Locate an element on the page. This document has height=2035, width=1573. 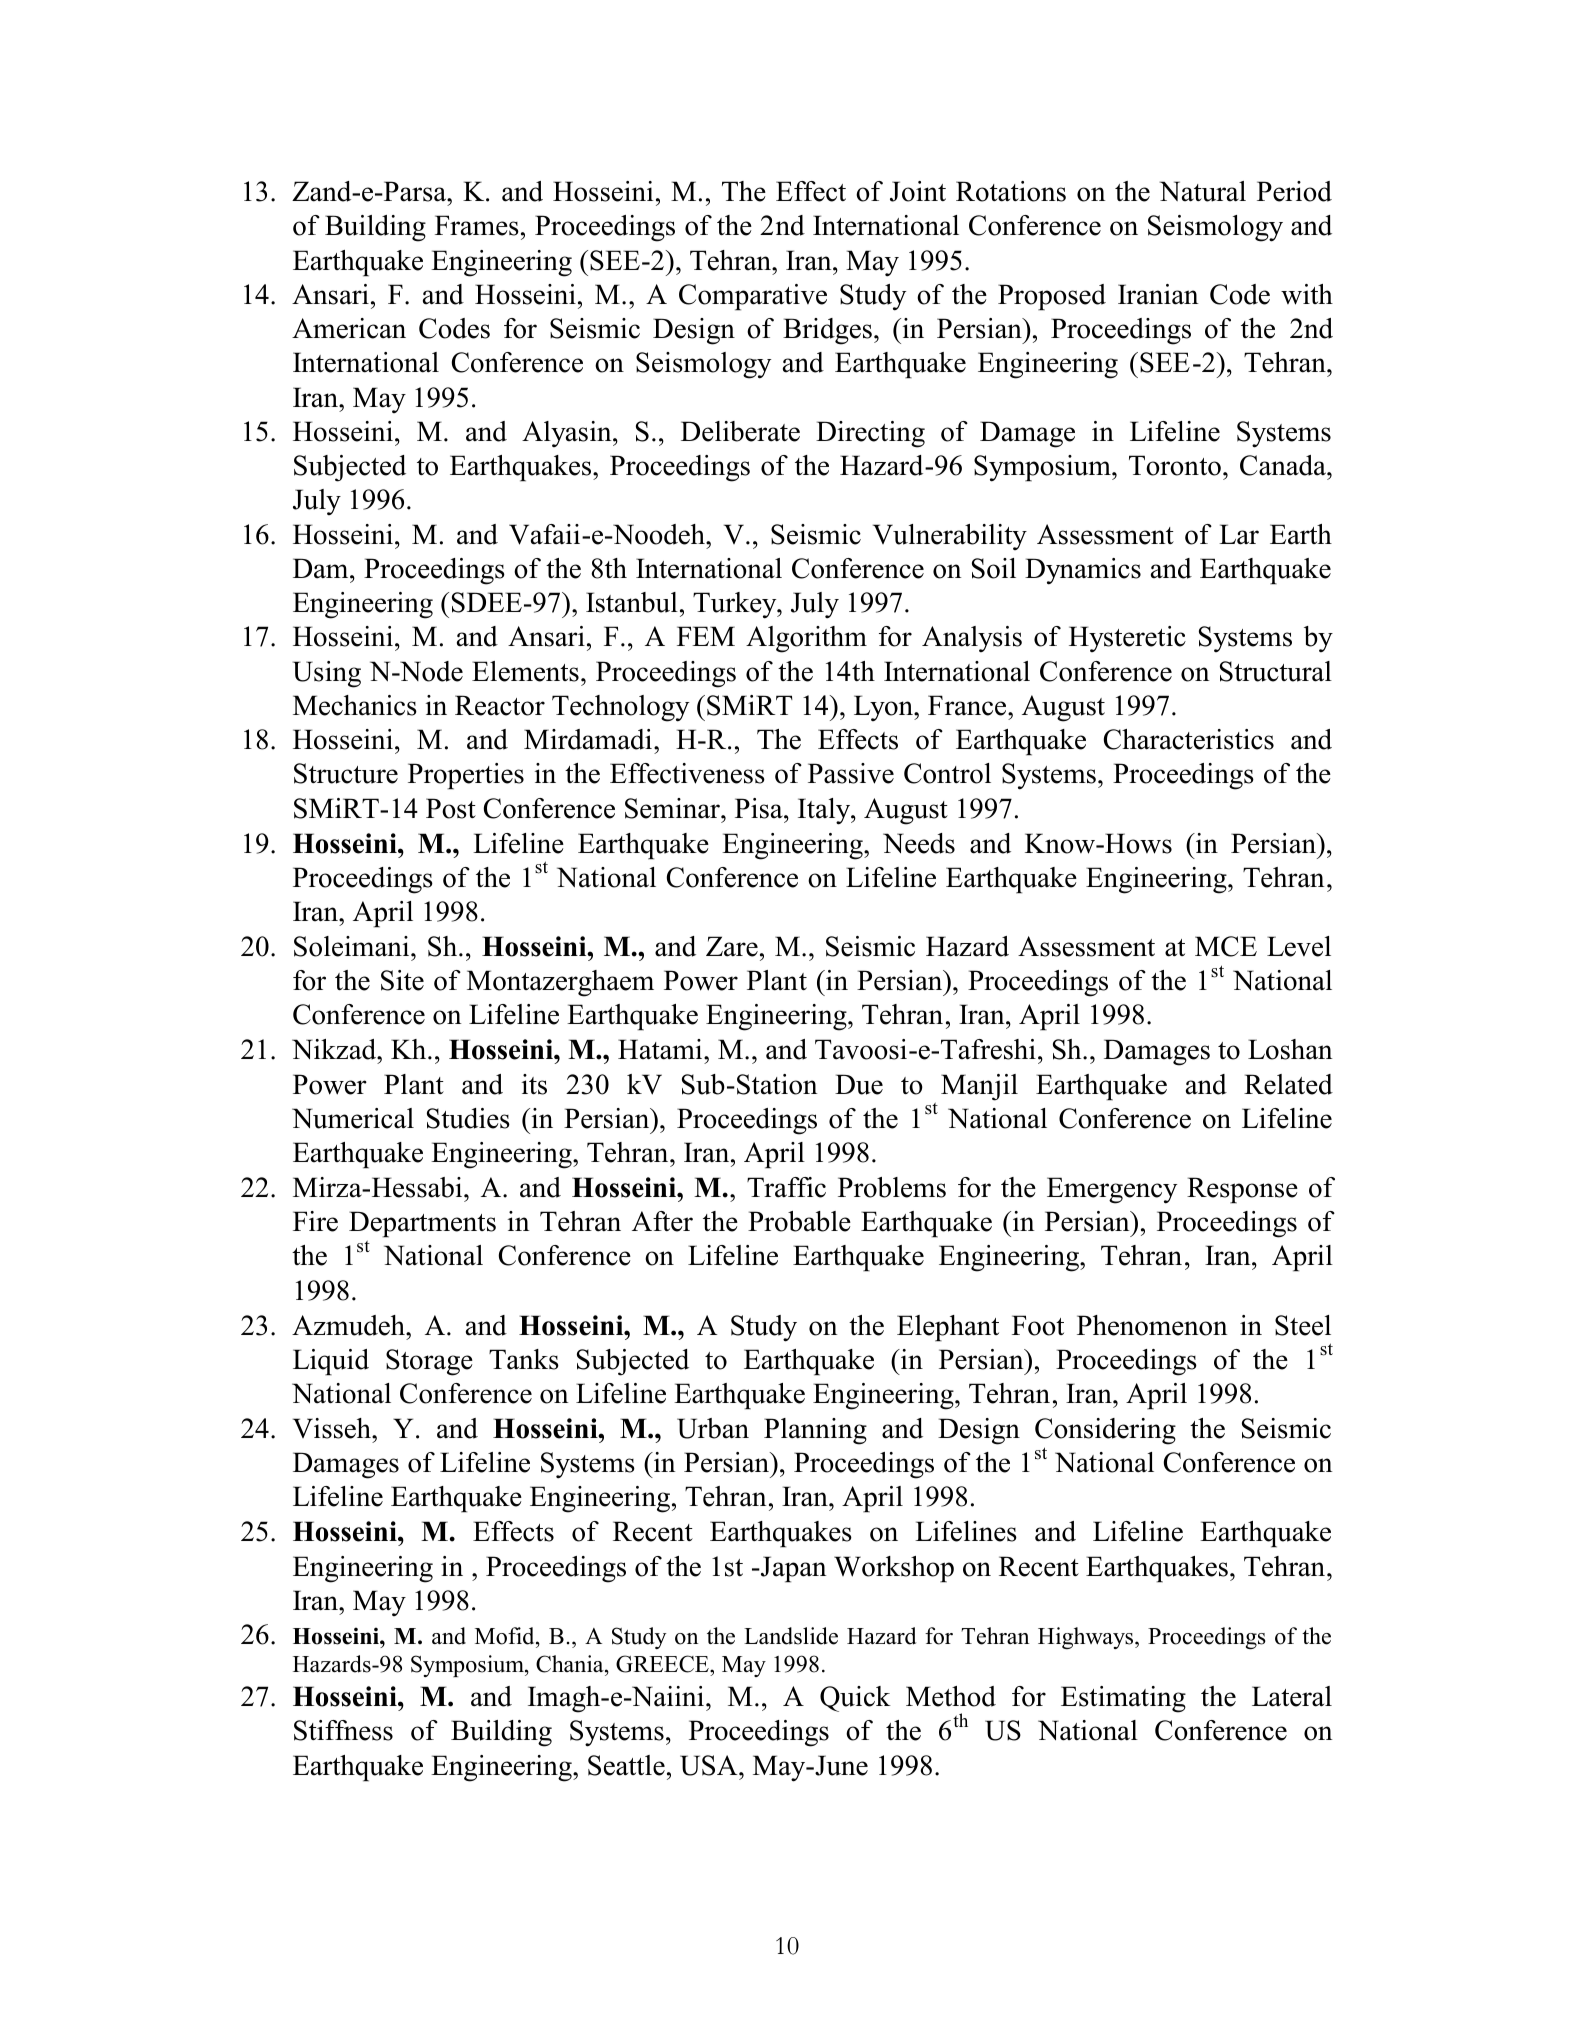
Storage is located at coordinates (429, 1362).
